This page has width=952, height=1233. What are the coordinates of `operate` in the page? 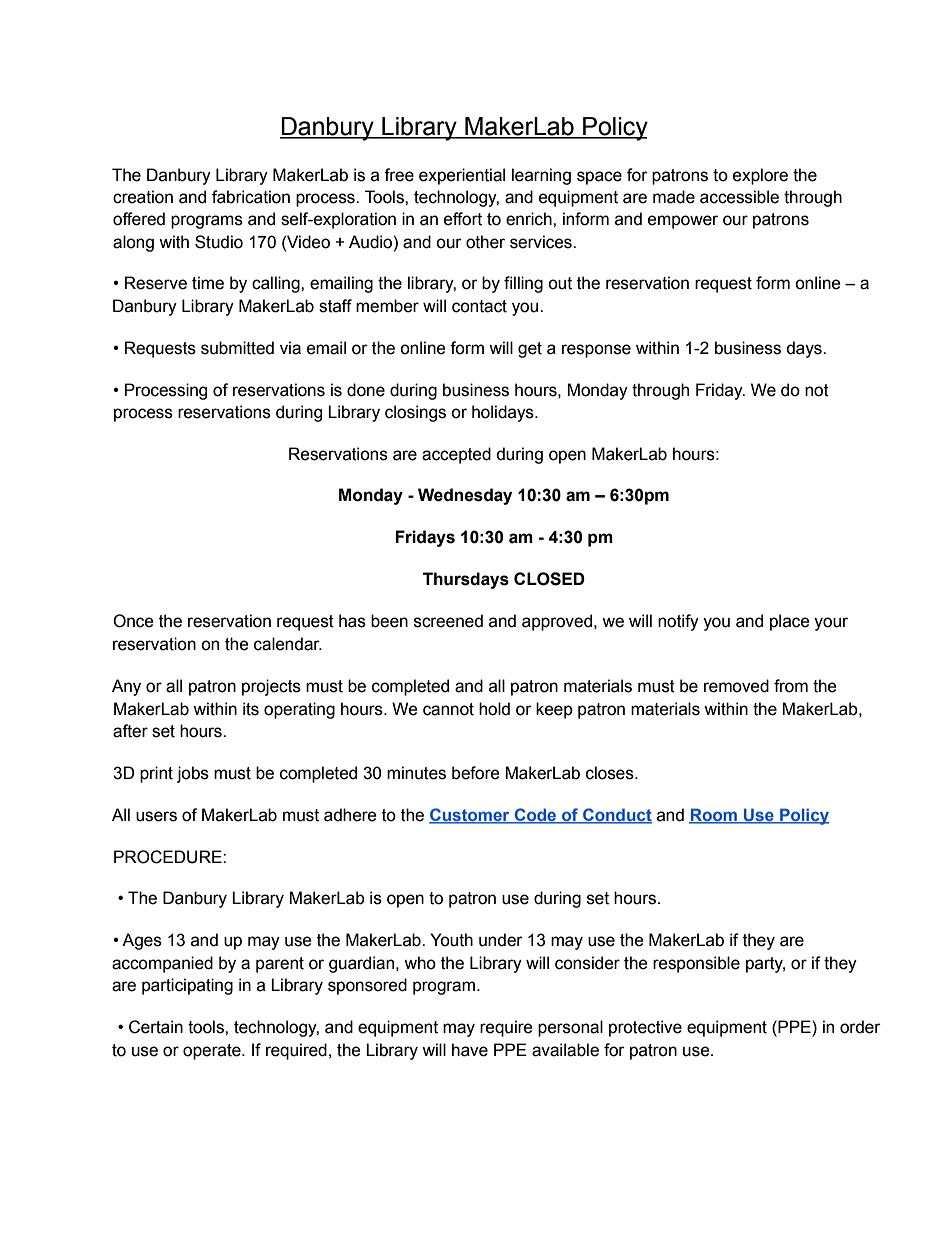 It's located at (213, 1052).
